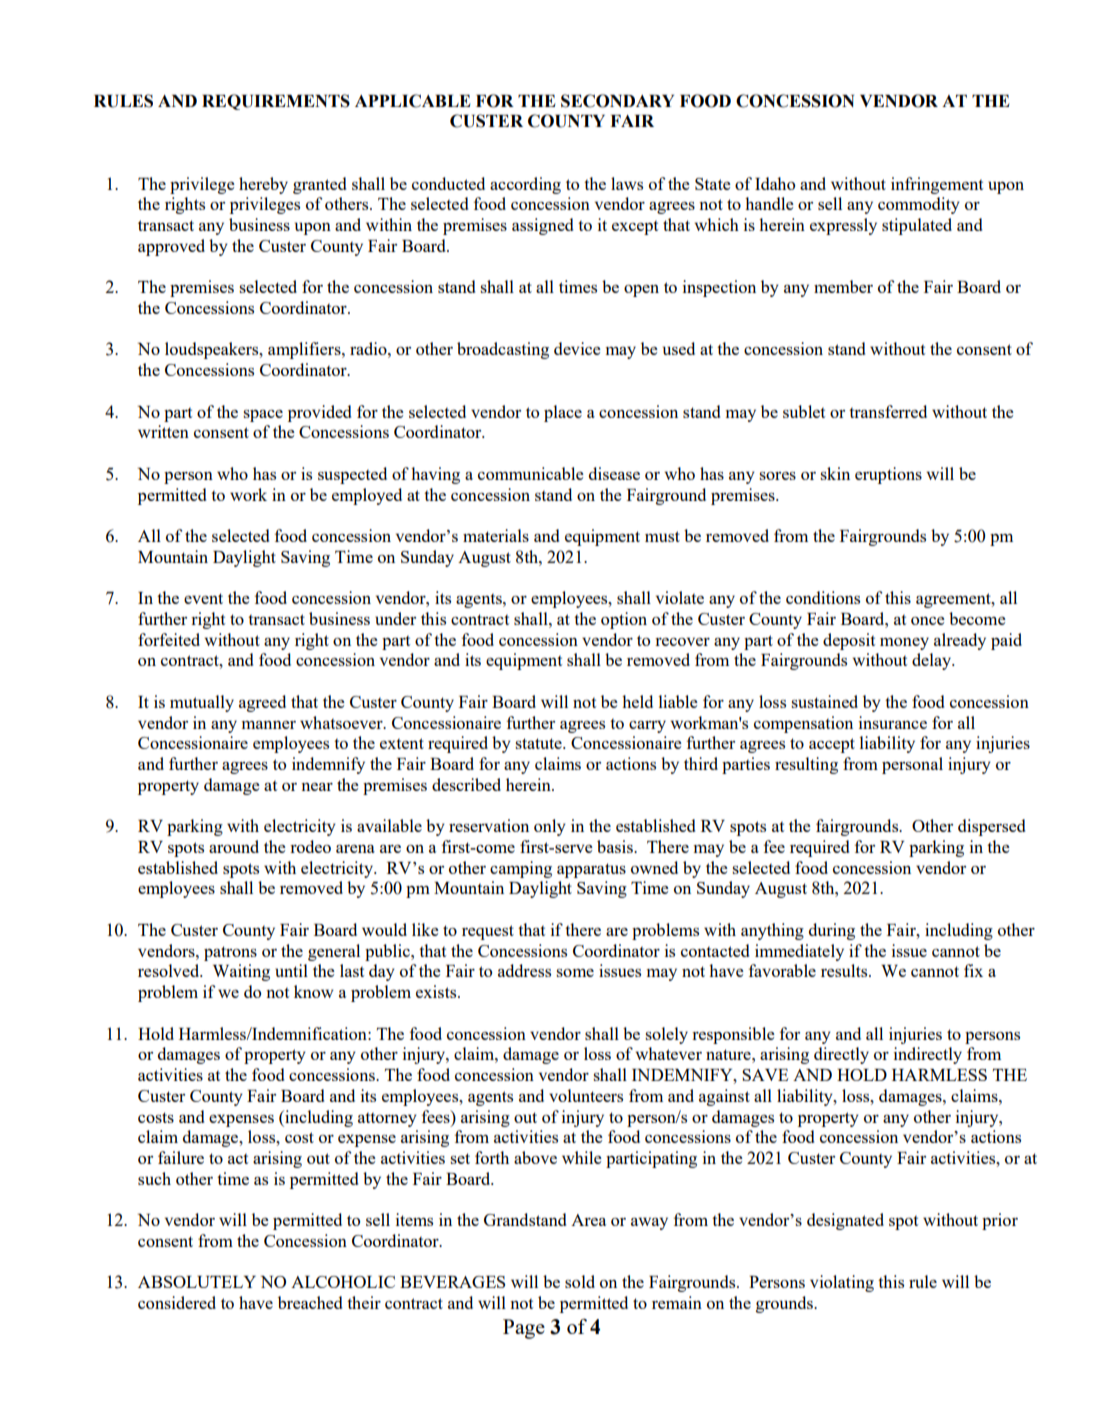 The image size is (1104, 1428). I want to click on Waiting, so click(241, 972).
